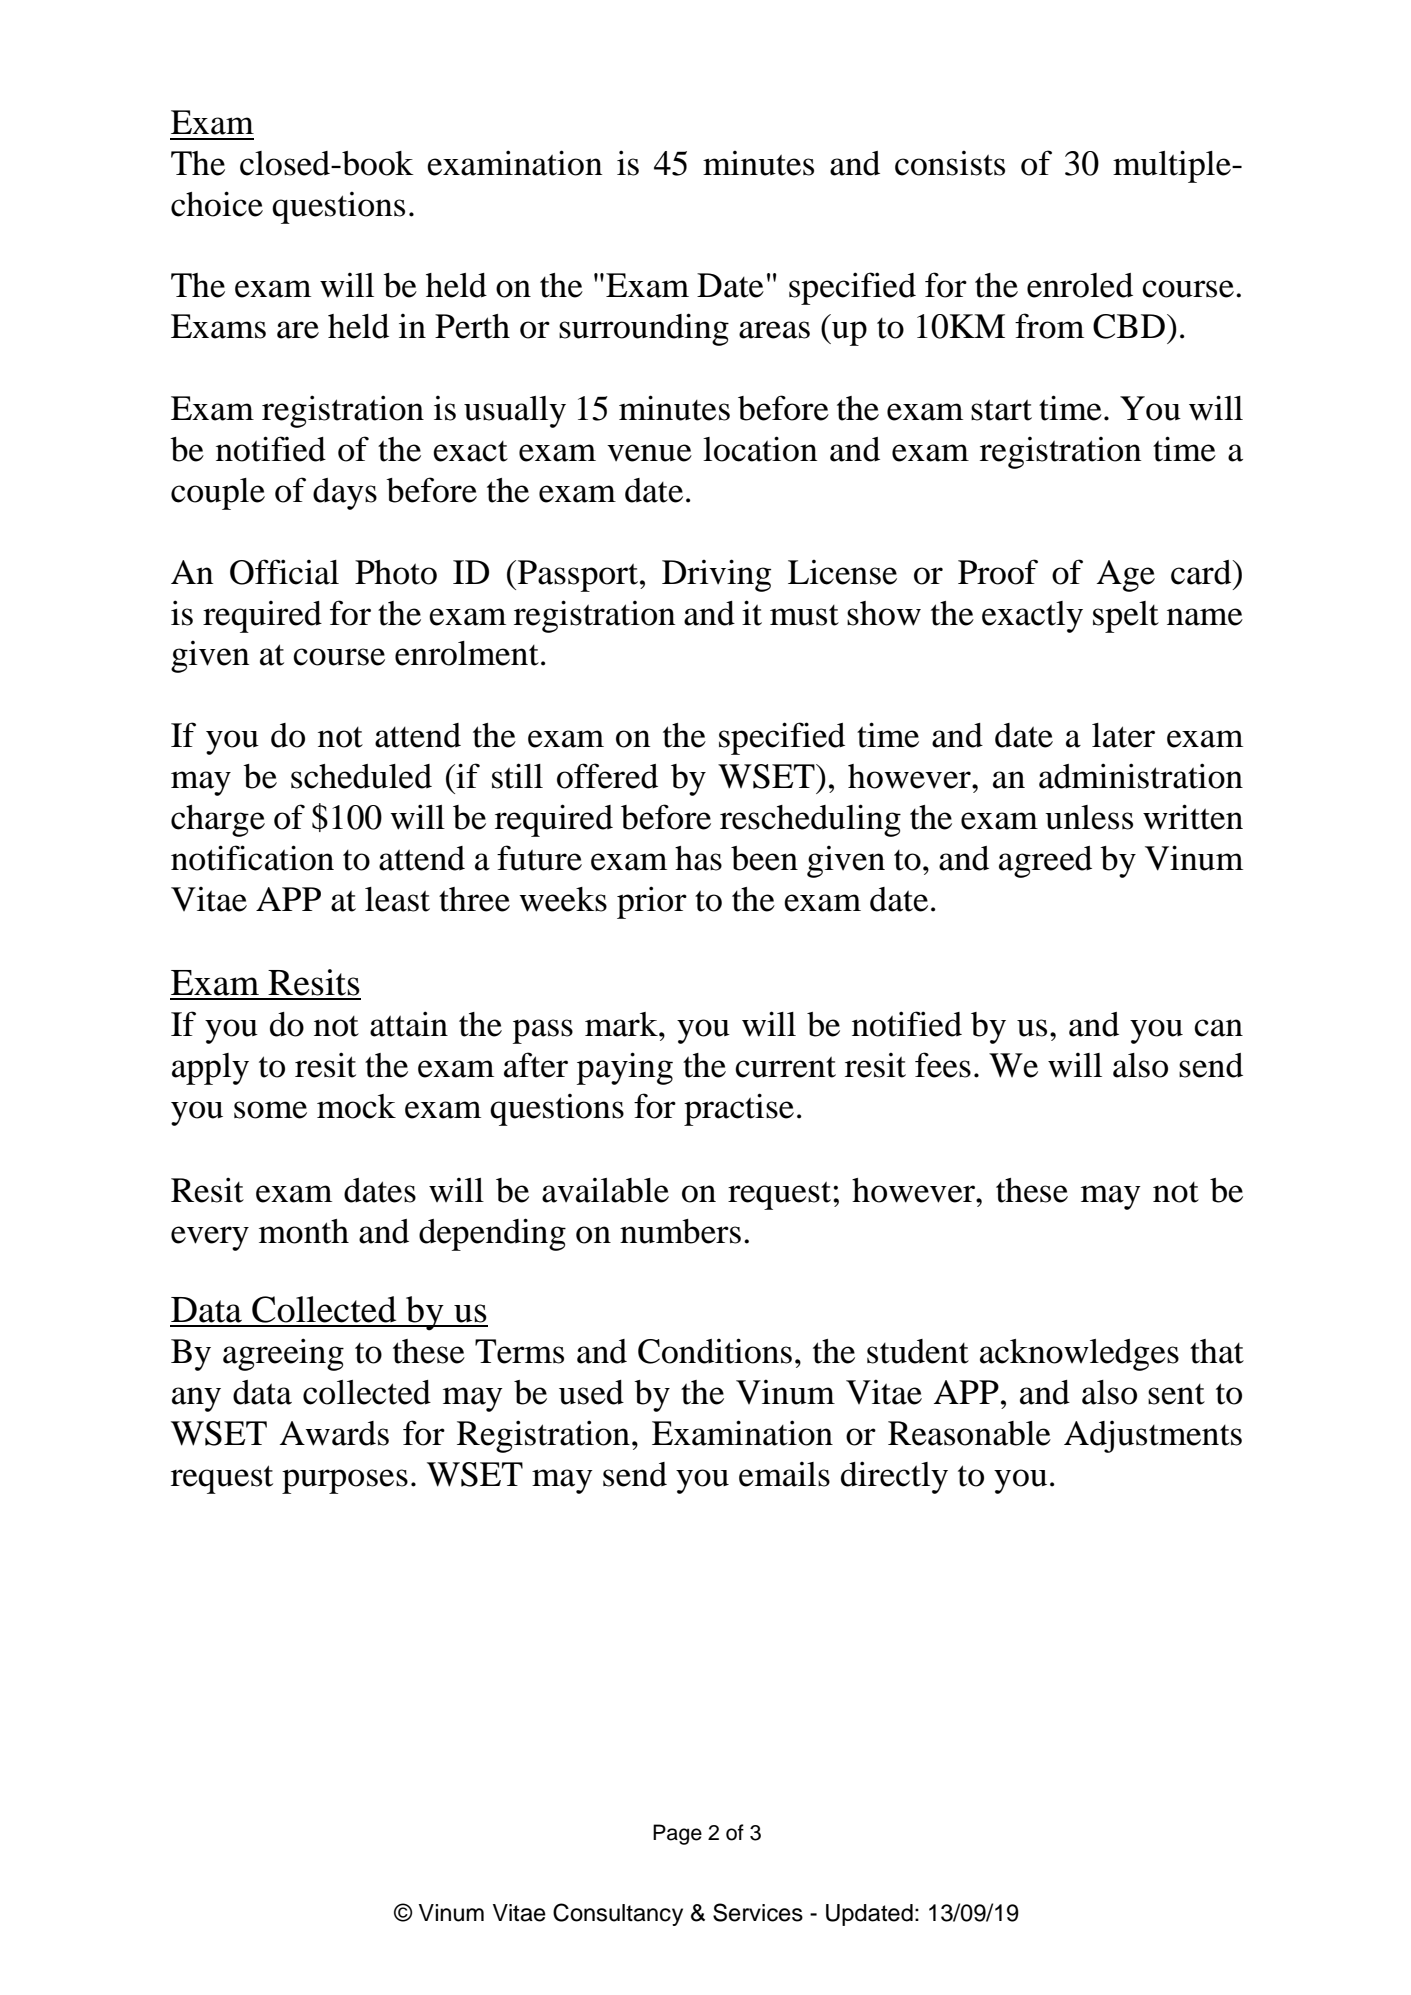 The height and width of the image is (1995, 1411). I want to click on CBD, so click(1129, 326).
